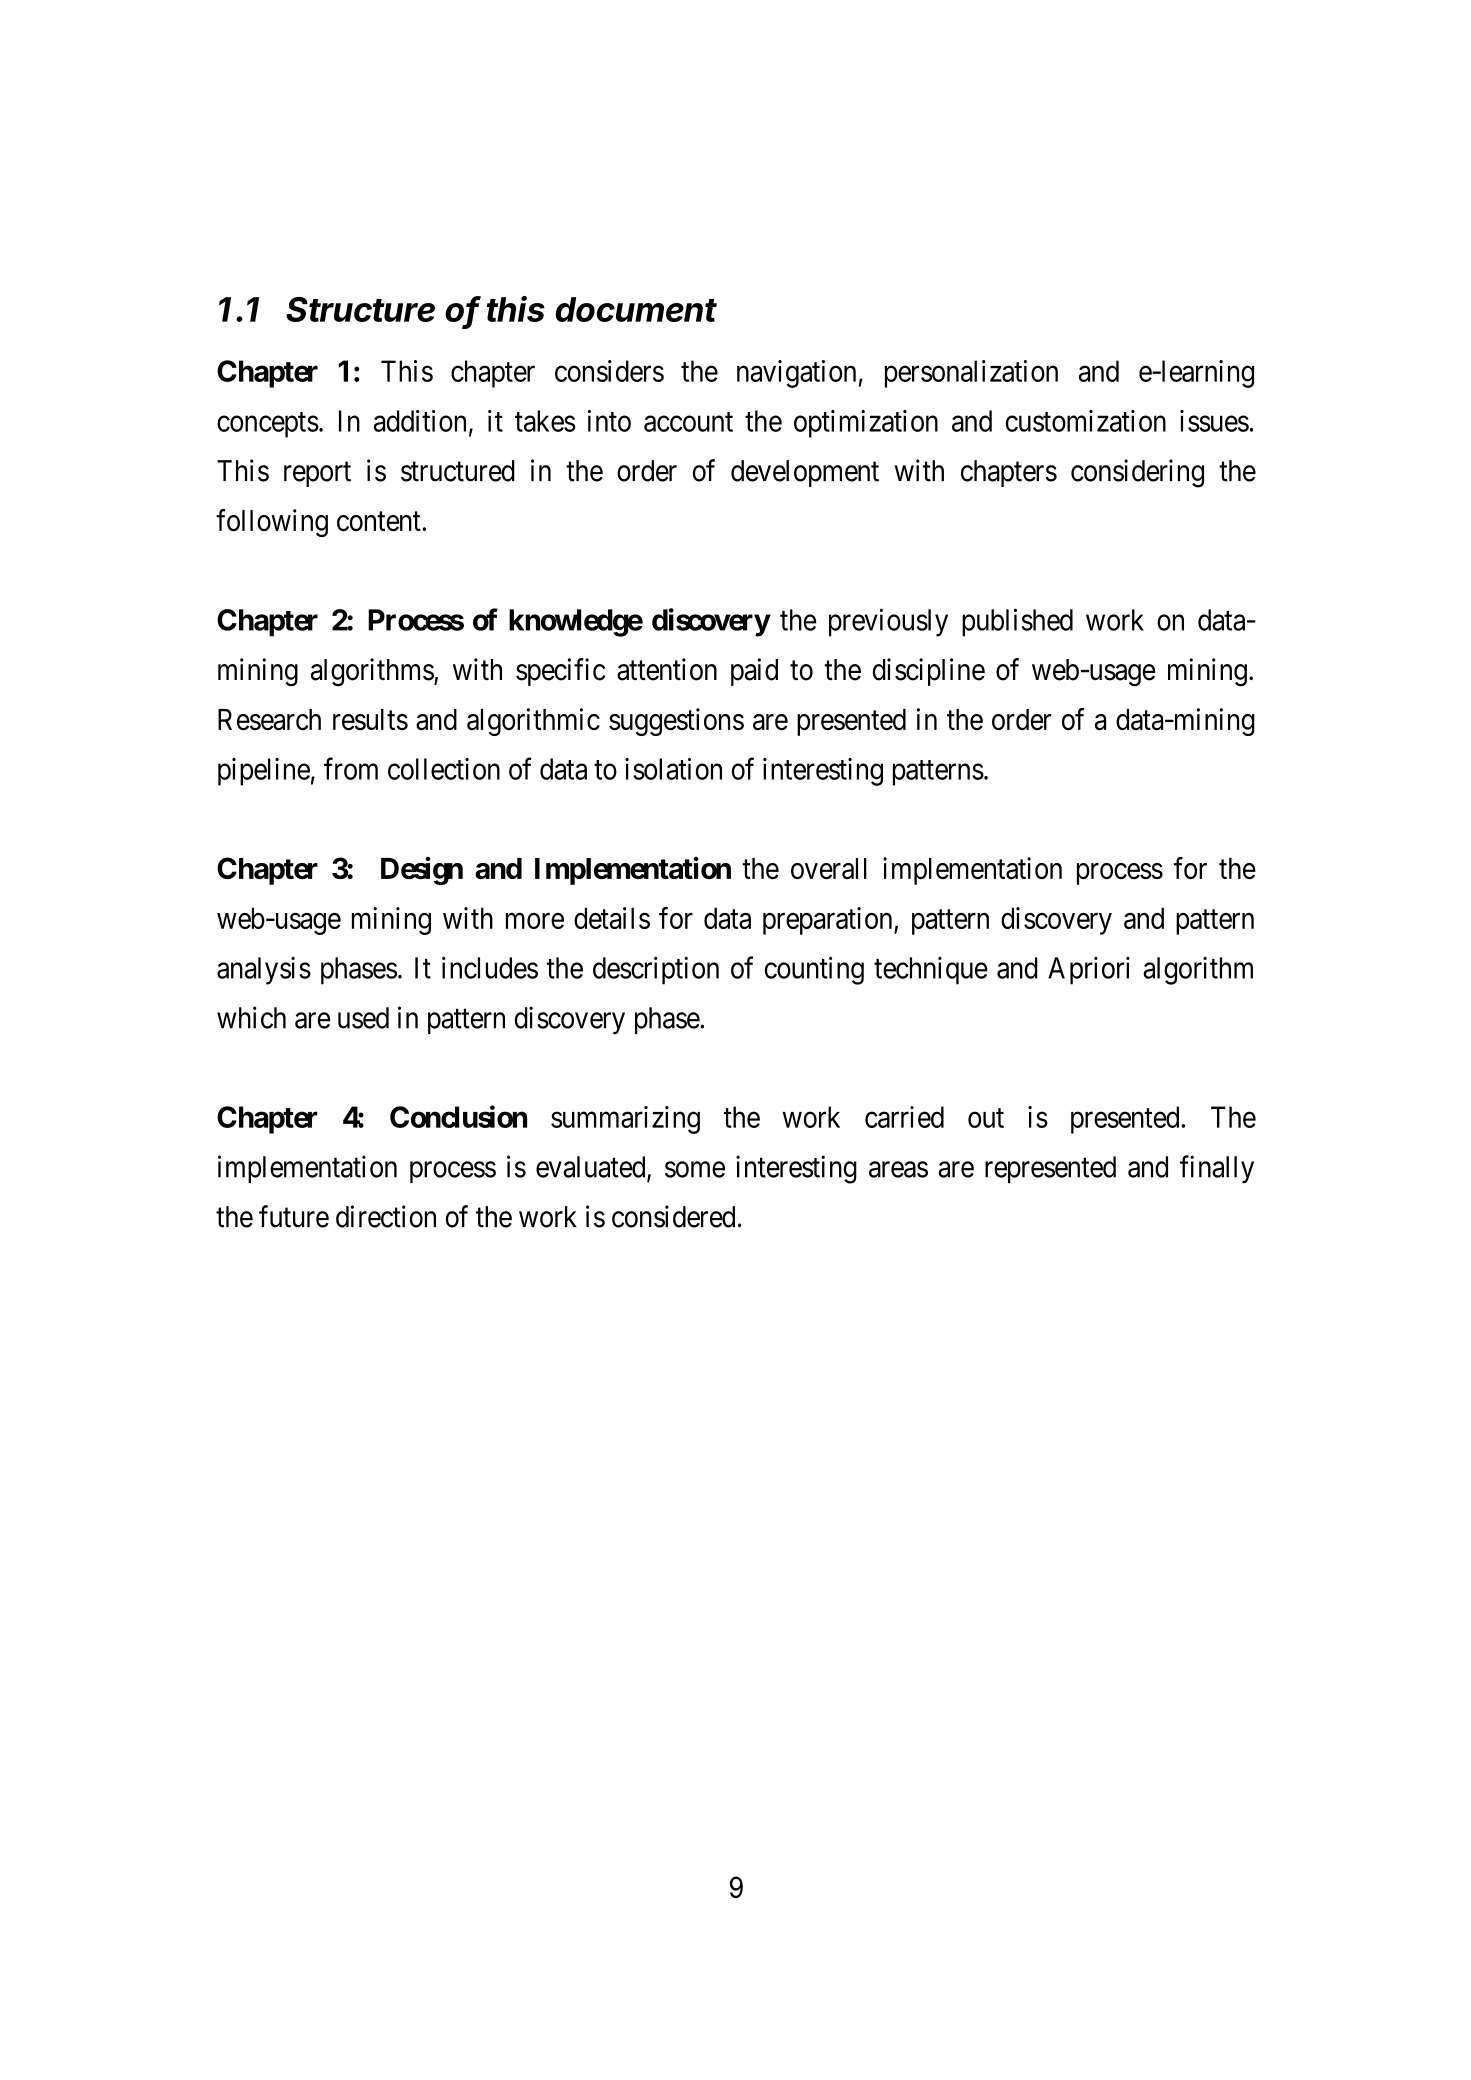 This screenshot has width=1471, height=2080. I want to click on paid, so click(754, 672).
